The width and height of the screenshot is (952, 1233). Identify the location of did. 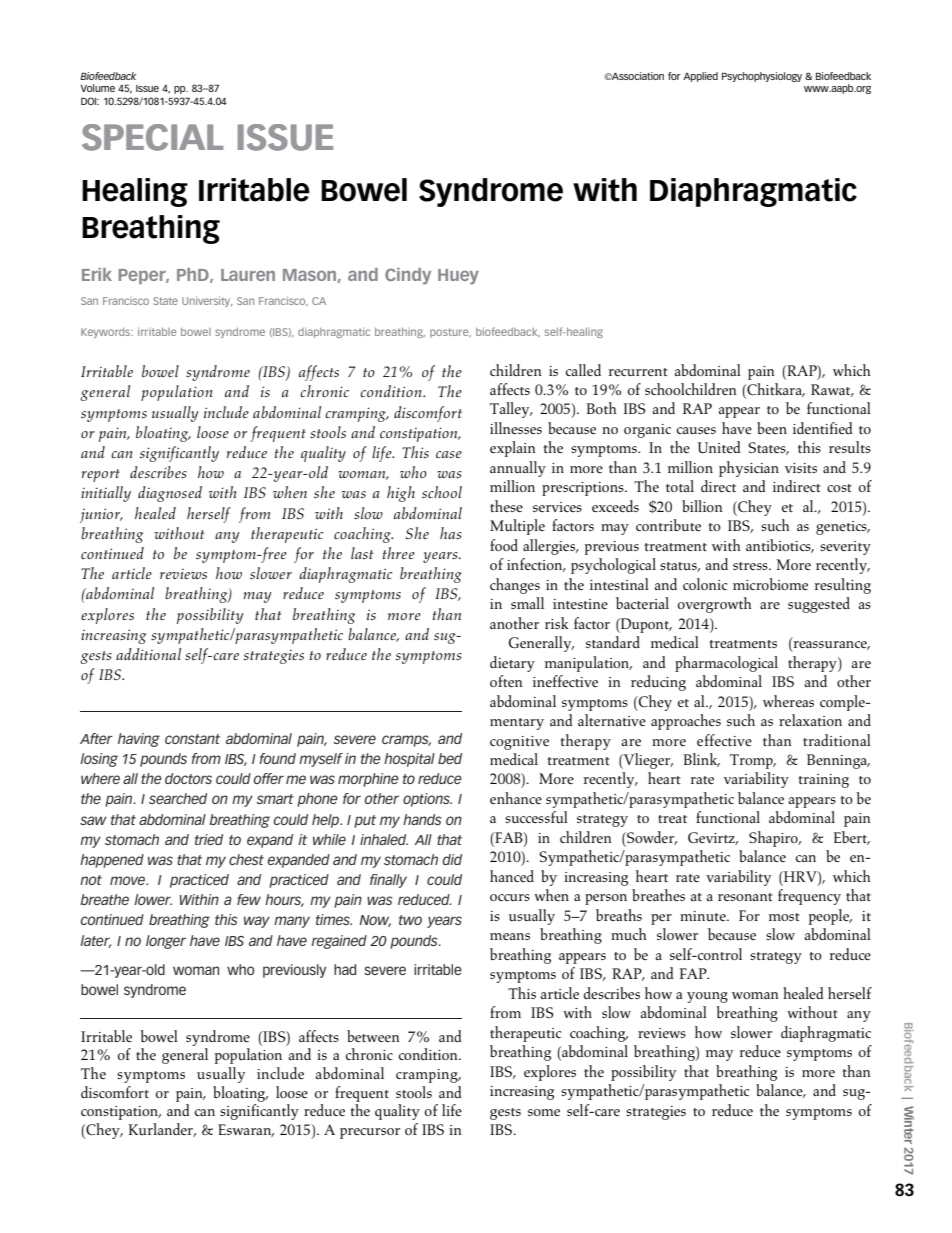
(452, 859).
